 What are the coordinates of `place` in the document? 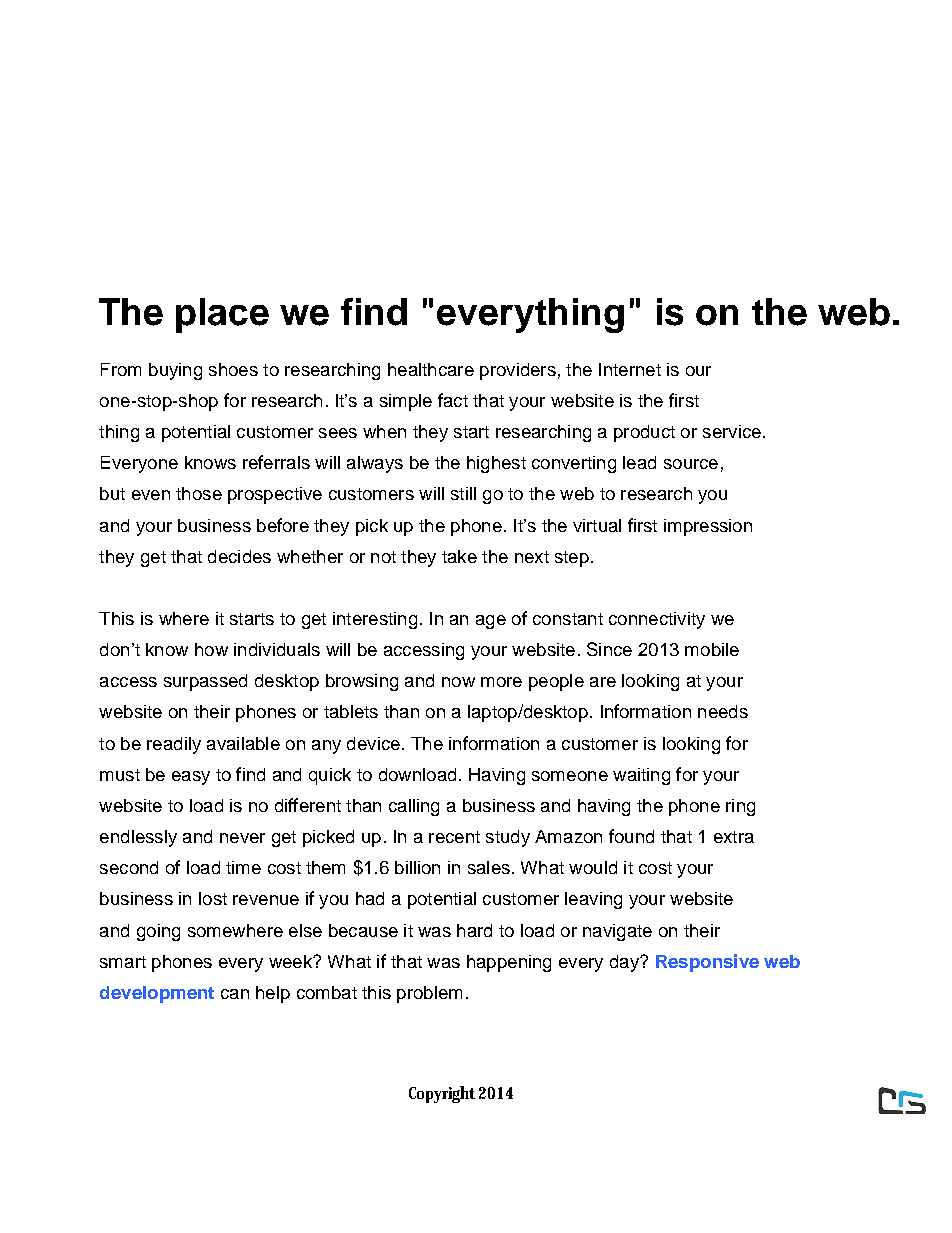 It's located at (222, 315).
